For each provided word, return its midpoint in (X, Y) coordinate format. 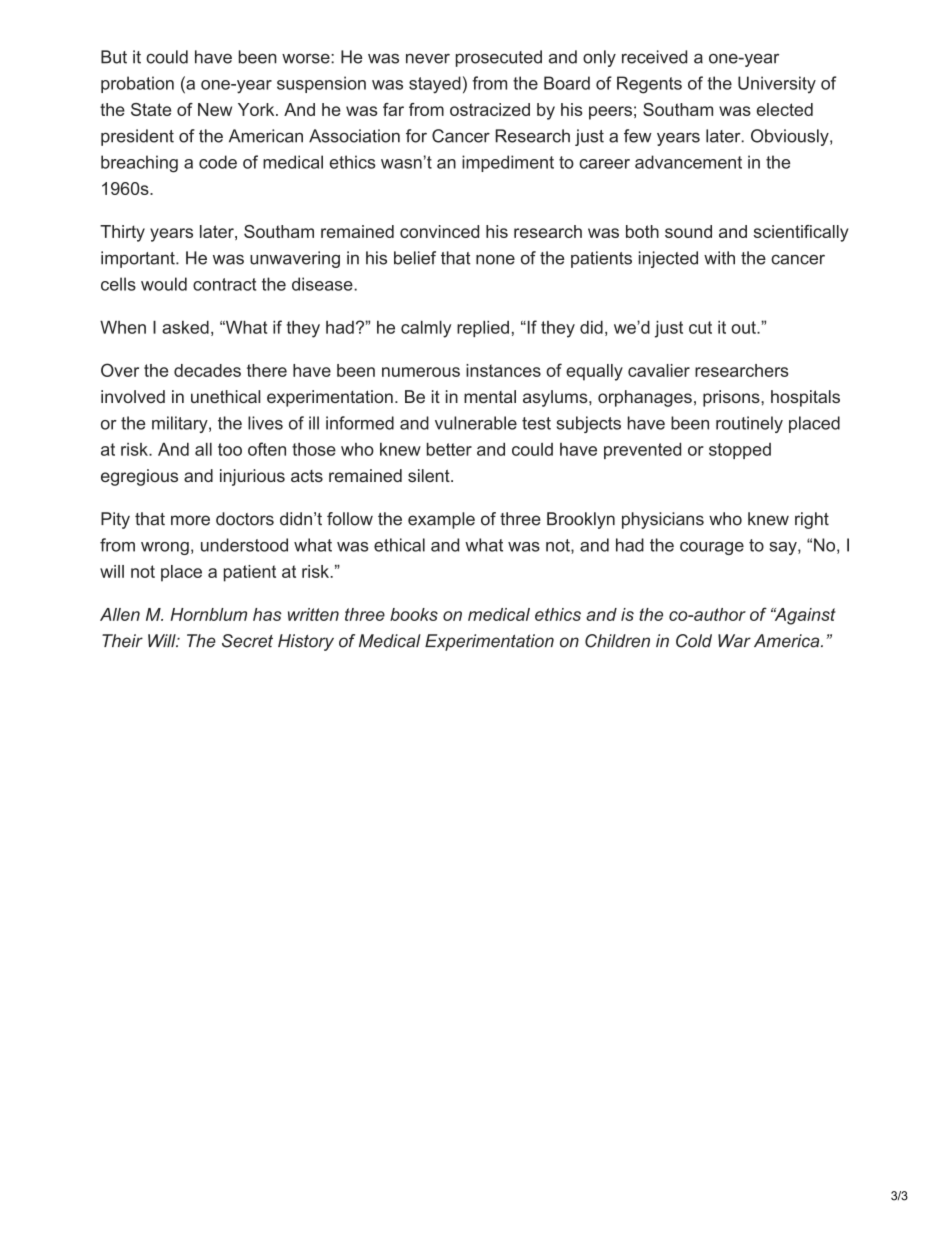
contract (224, 284)
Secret (247, 641)
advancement (688, 162)
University (777, 84)
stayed (435, 85)
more (190, 520)
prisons (732, 398)
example (441, 520)
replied (483, 329)
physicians (663, 520)
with (719, 258)
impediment (508, 163)
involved (133, 396)
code (218, 162)
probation (137, 84)
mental (490, 396)
